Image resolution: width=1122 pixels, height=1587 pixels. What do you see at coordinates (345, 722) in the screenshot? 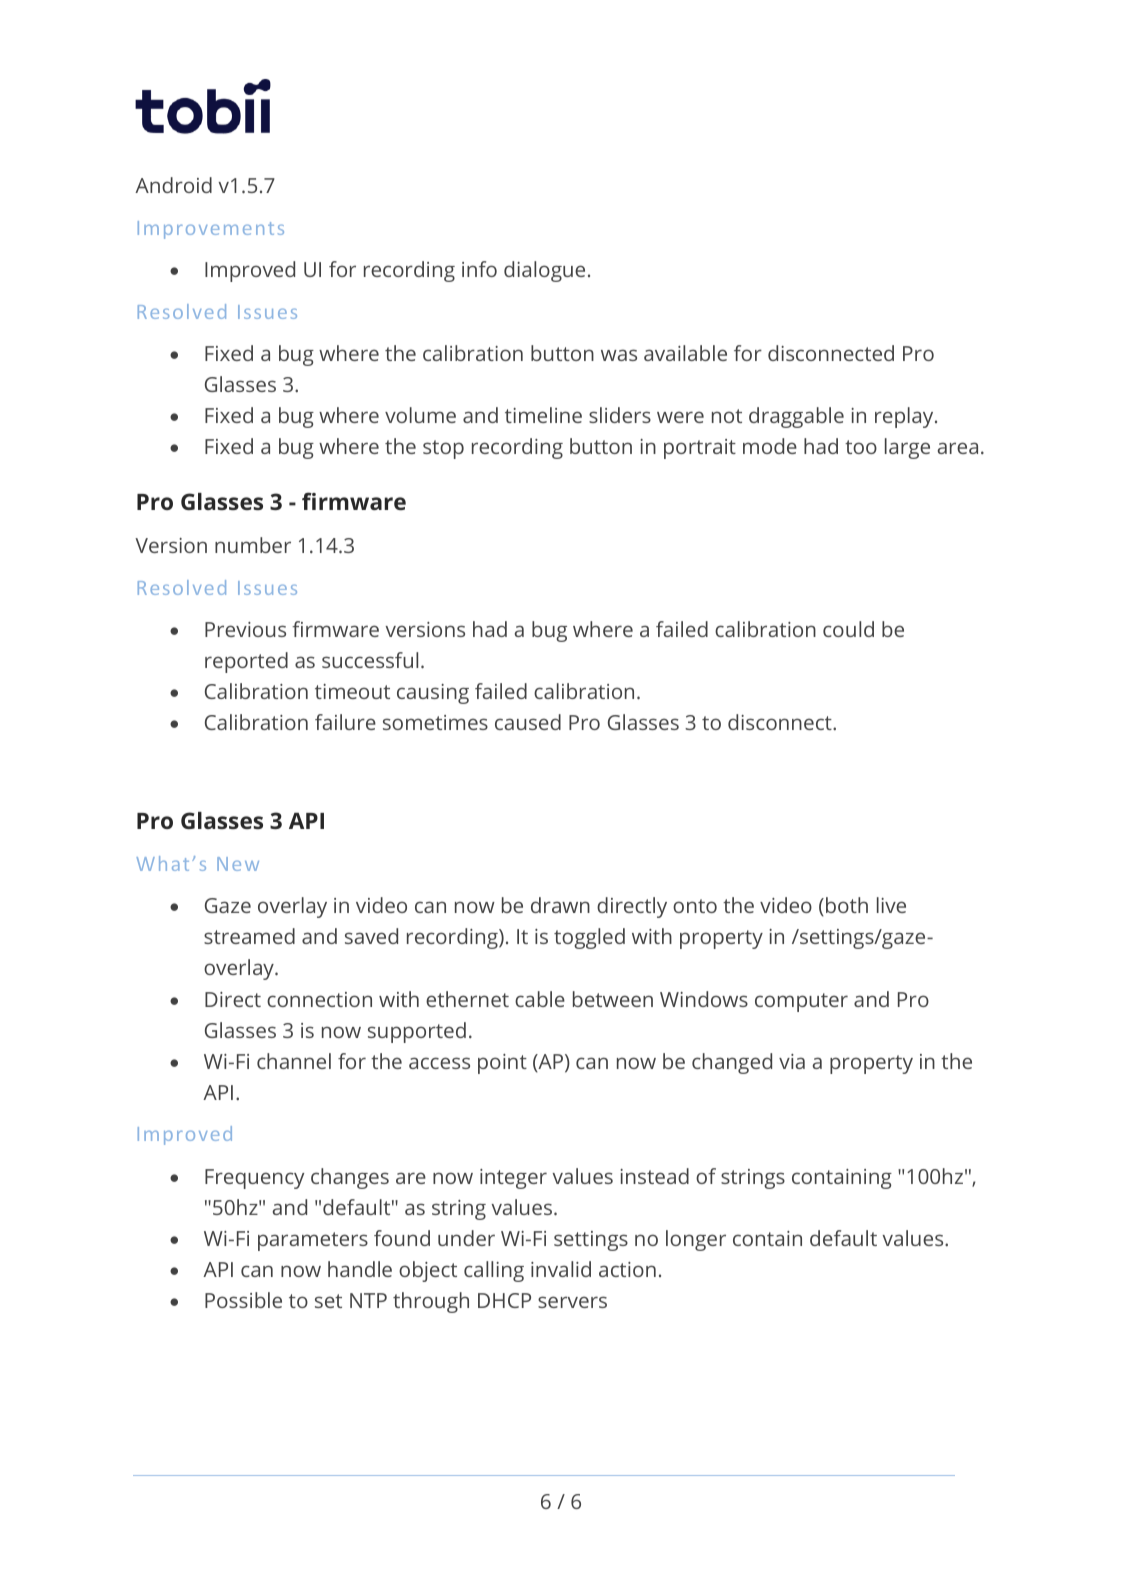
I see `failure` at bounding box center [345, 722].
